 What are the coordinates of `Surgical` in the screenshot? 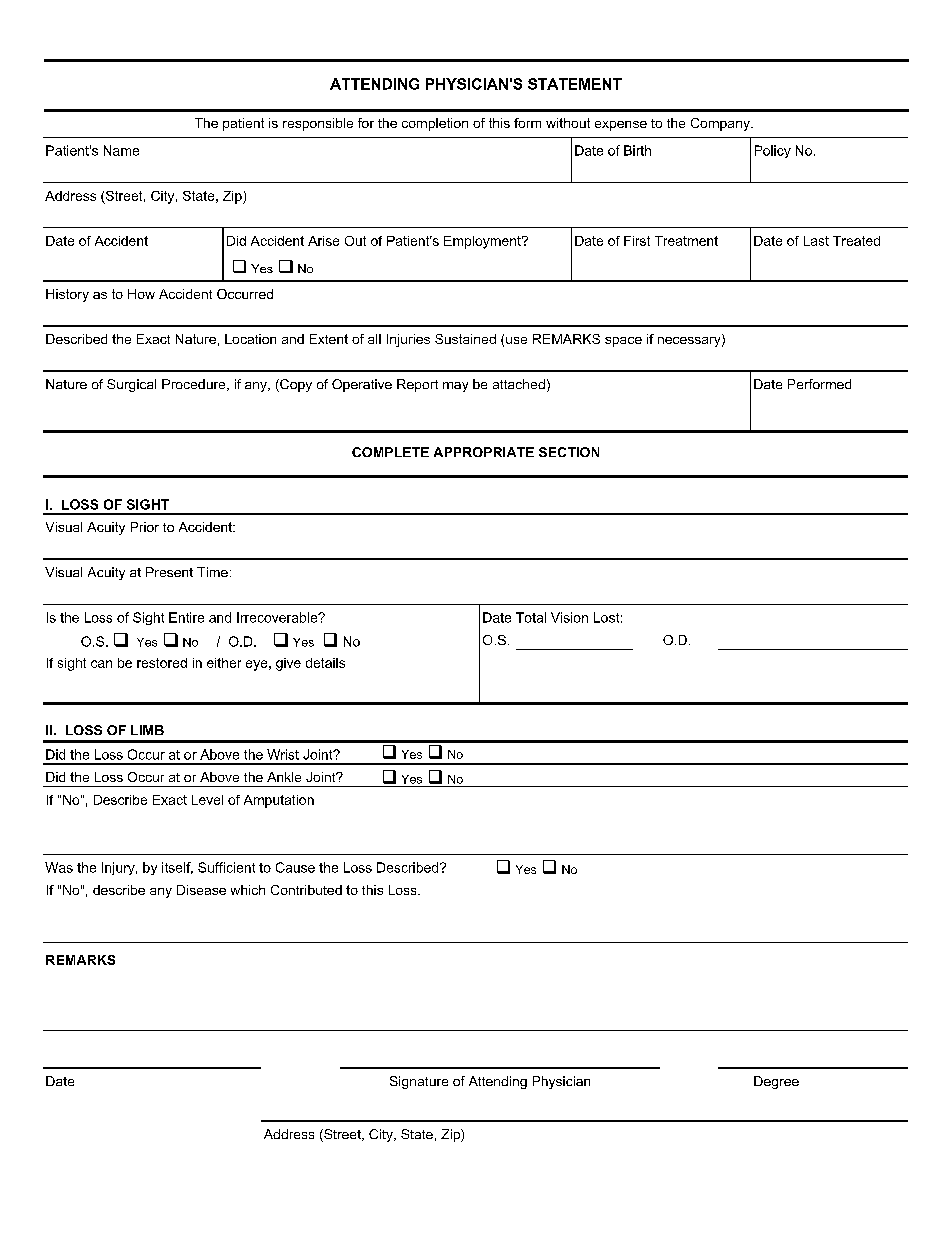 It's located at (131, 385).
